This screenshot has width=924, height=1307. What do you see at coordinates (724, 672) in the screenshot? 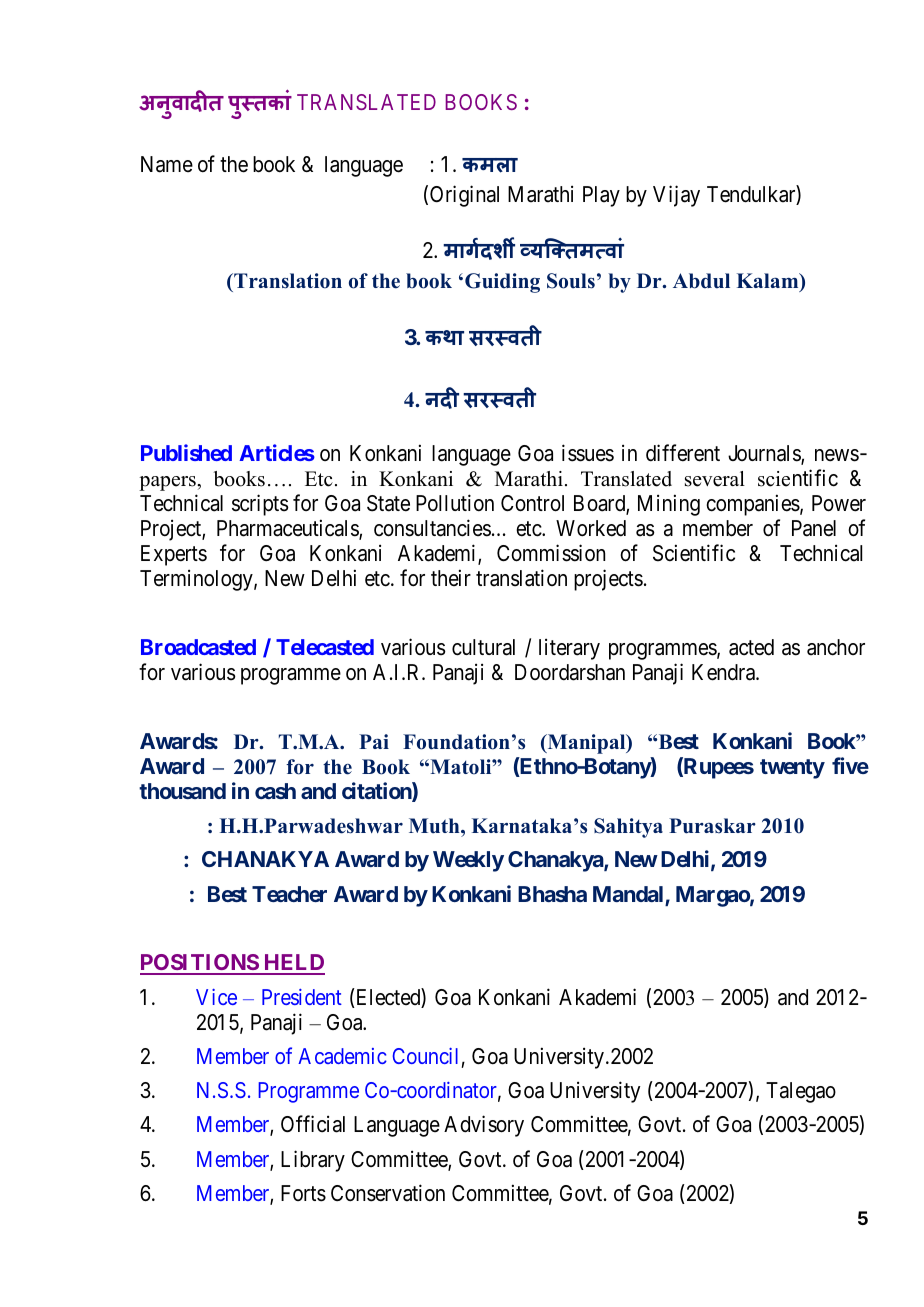
I see `Kendra` at bounding box center [724, 672].
